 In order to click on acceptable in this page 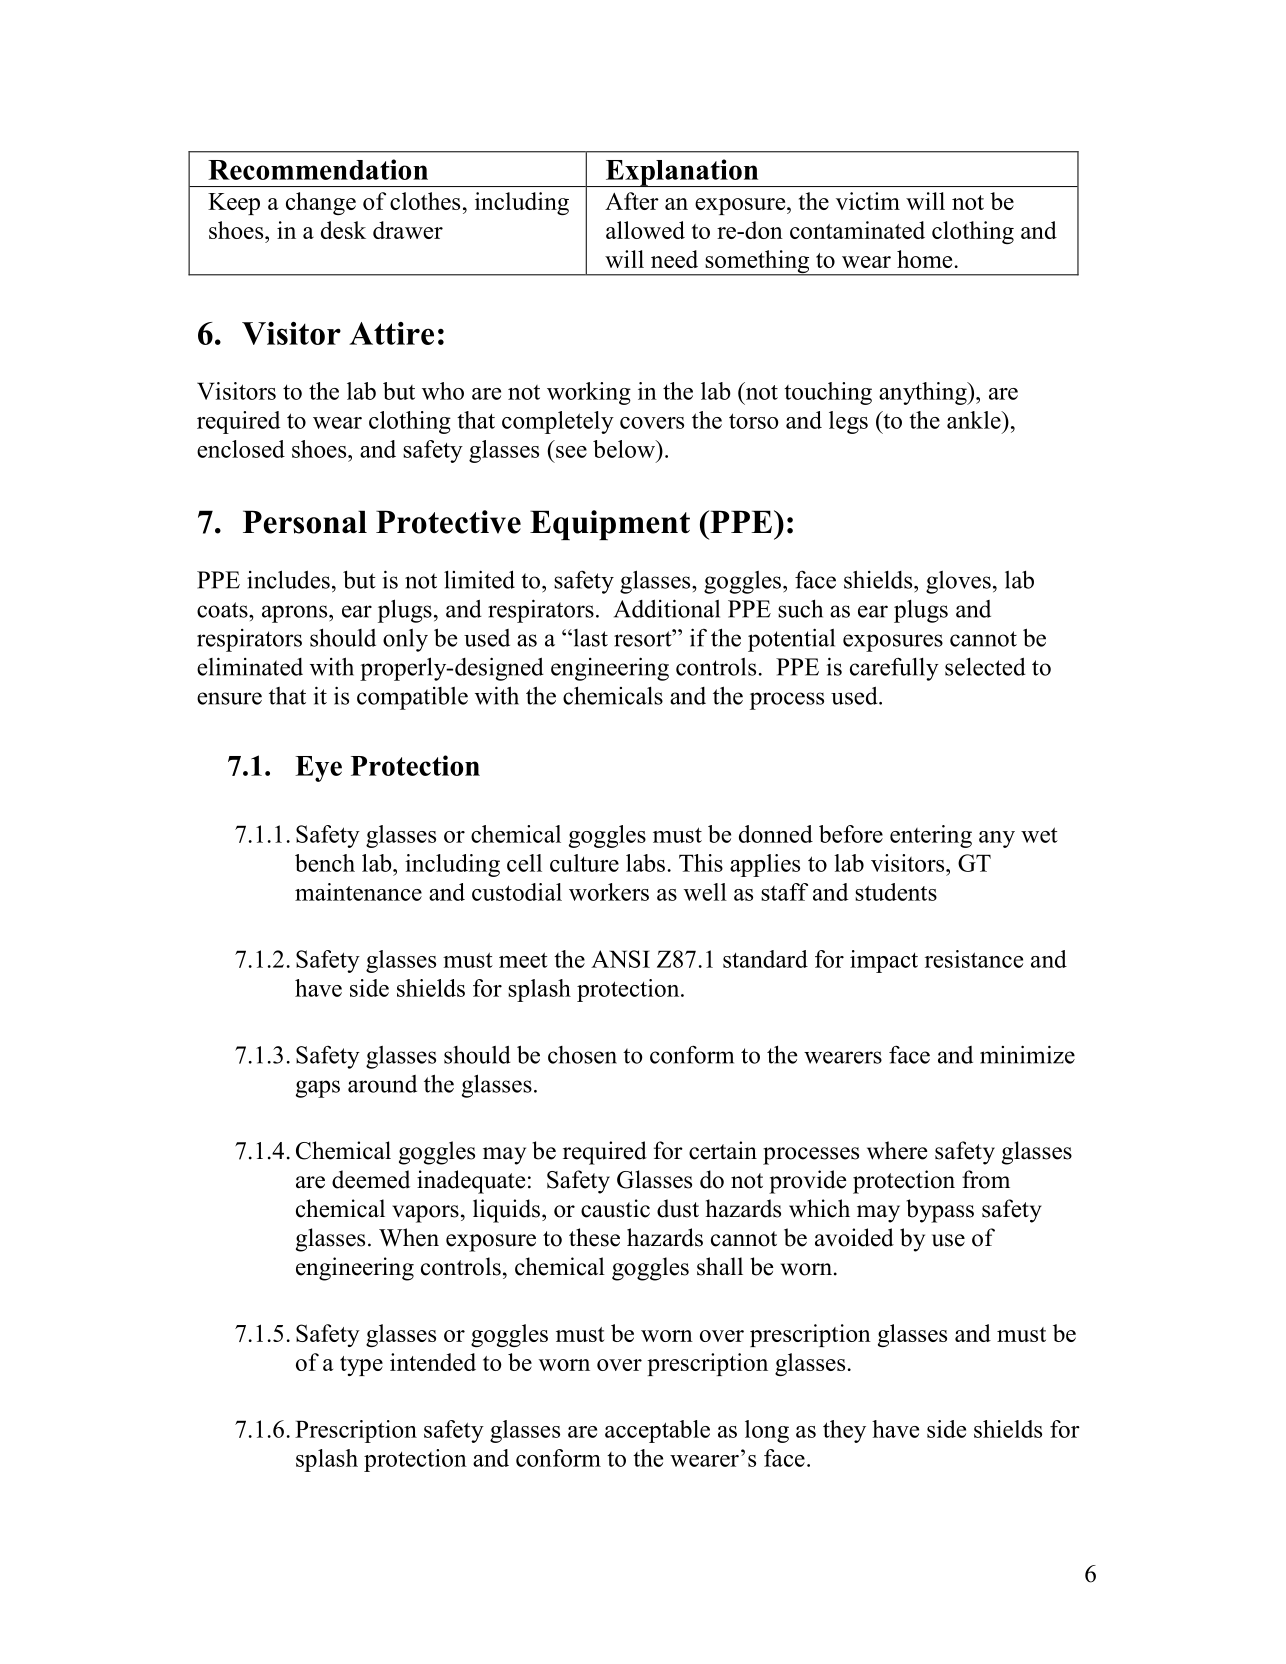, I will do `click(657, 1431)`.
